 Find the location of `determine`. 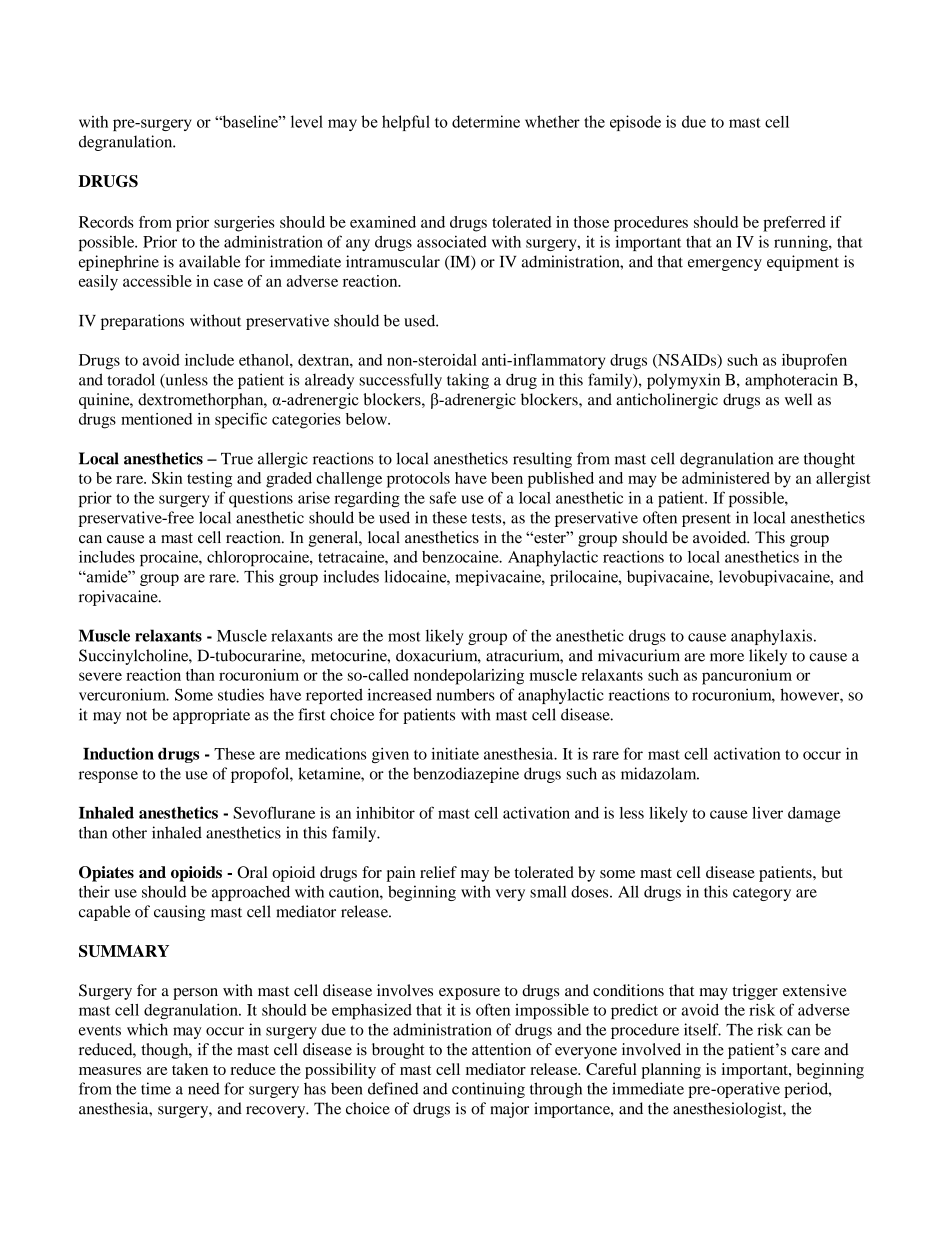

determine is located at coordinates (486, 121).
